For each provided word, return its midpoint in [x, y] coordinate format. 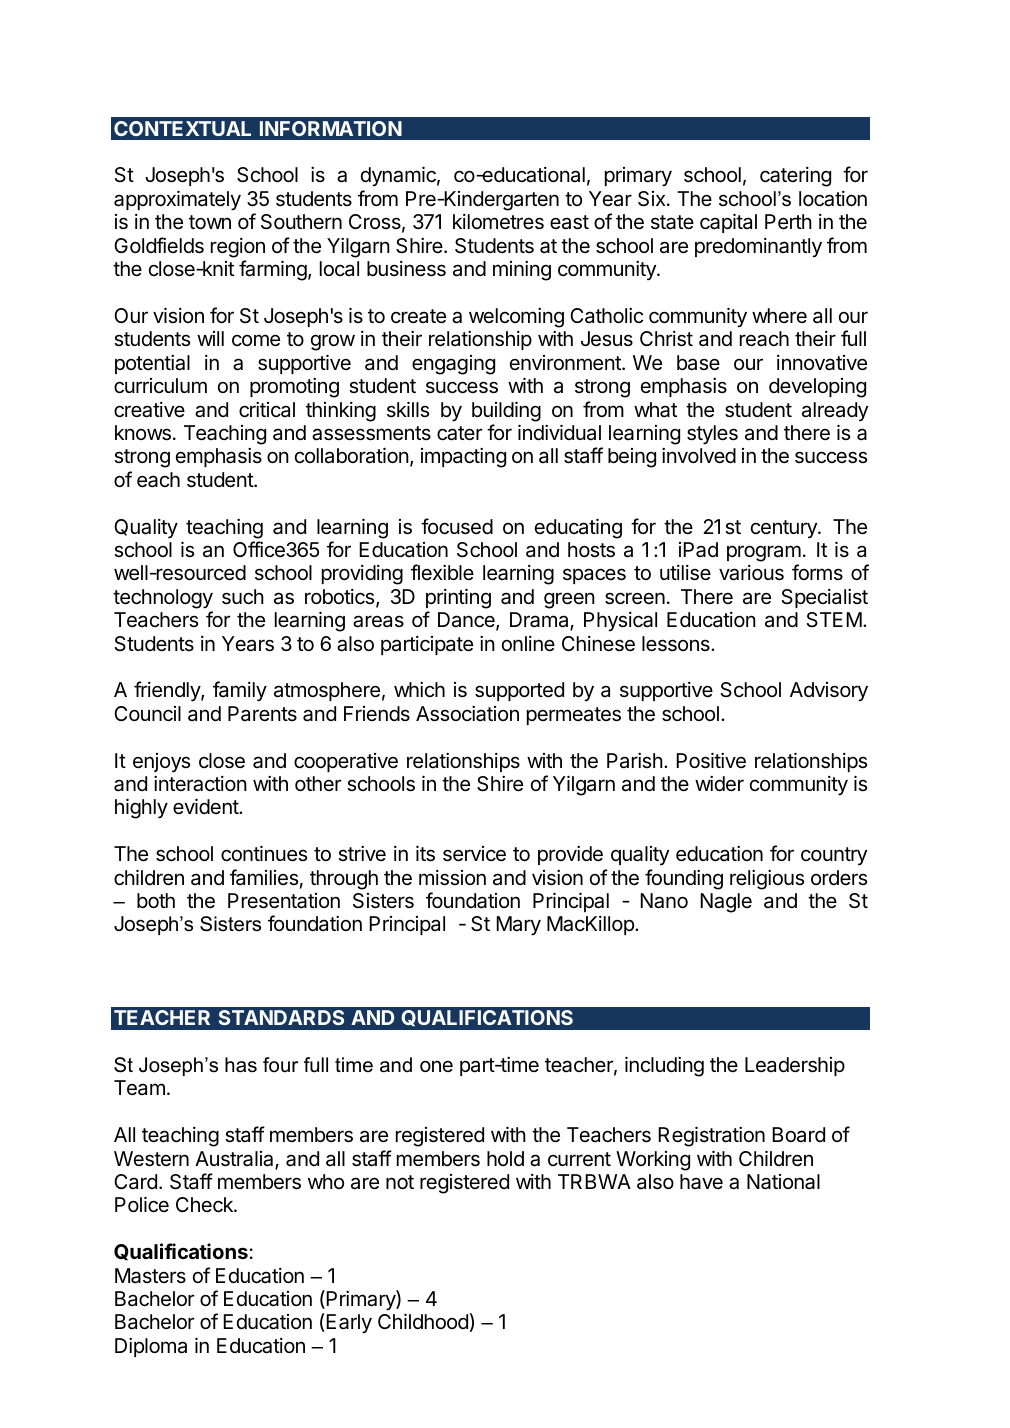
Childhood [423, 1321]
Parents [262, 713]
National [783, 1182]
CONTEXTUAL [182, 128]
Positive [711, 760]
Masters [150, 1276]
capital [728, 223]
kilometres [498, 222]
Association [467, 714]
